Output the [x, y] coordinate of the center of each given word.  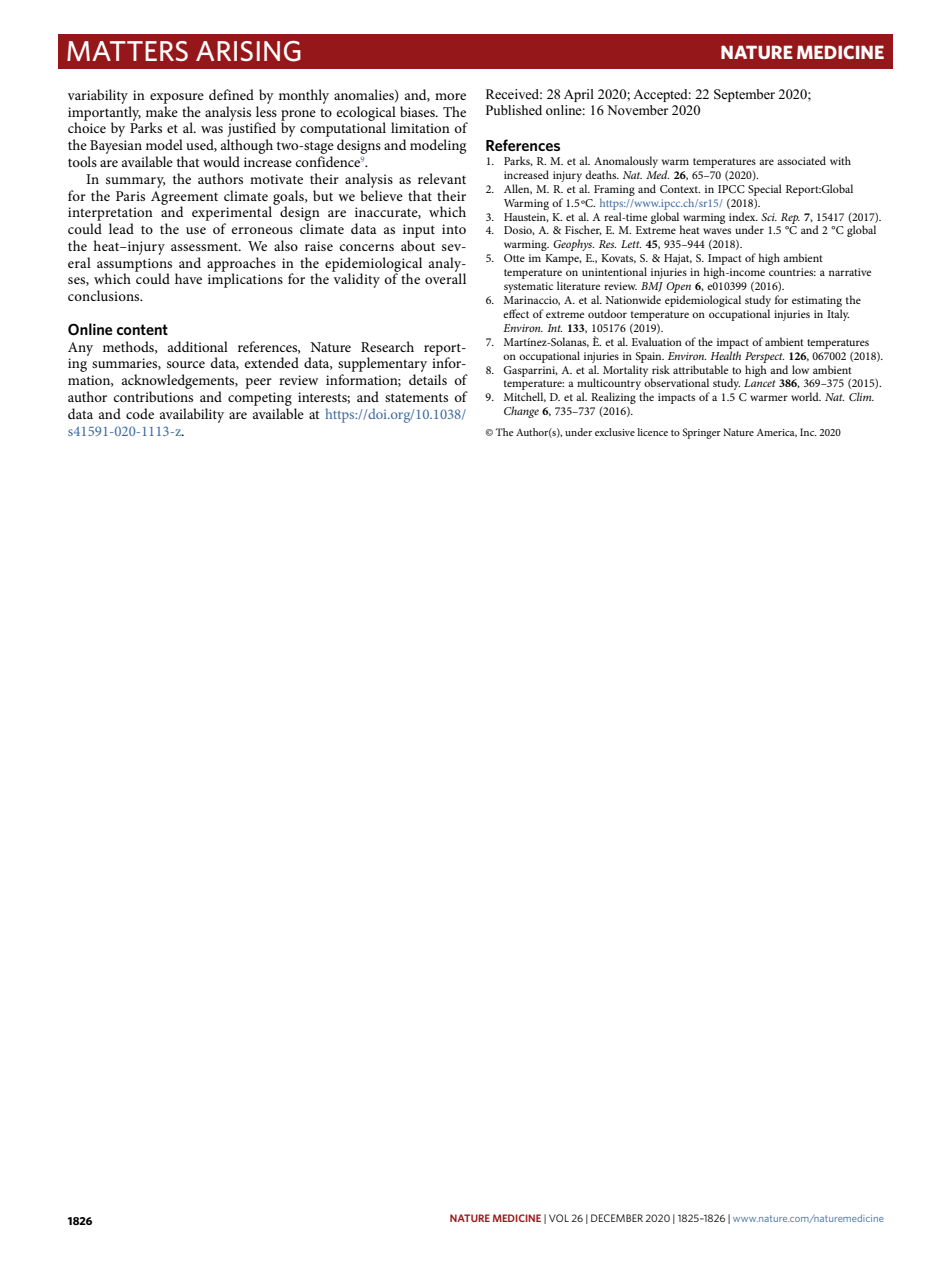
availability [192, 415]
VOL [559, 1218]
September [744, 95]
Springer [701, 433]
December [617, 1218]
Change [521, 412]
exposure [177, 98]
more [450, 96]
